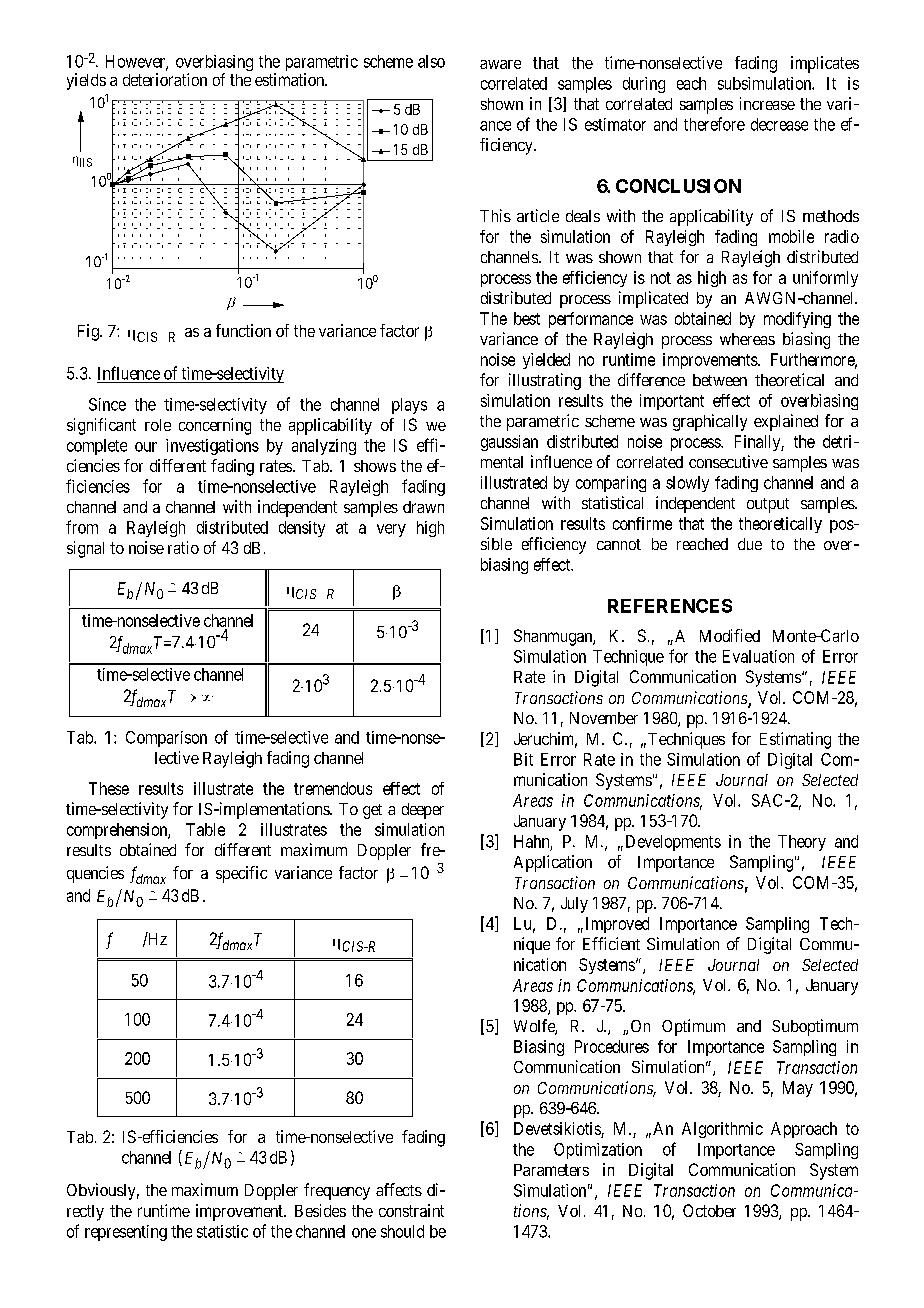 The image size is (924, 1308). I want to click on representing, so click(126, 1233).
